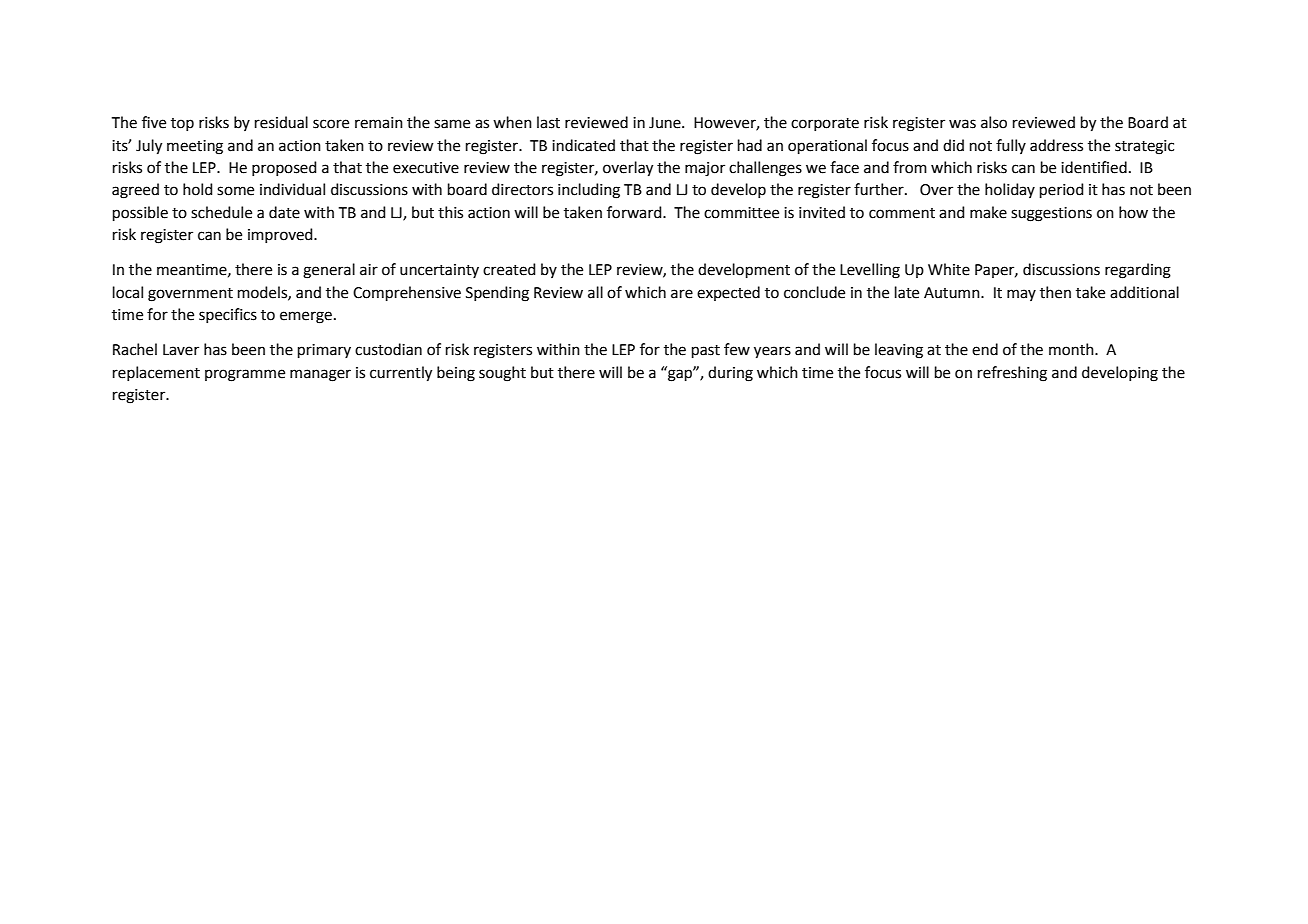 The width and height of the image is (1308, 924). I want to click on June, so click(666, 123).
